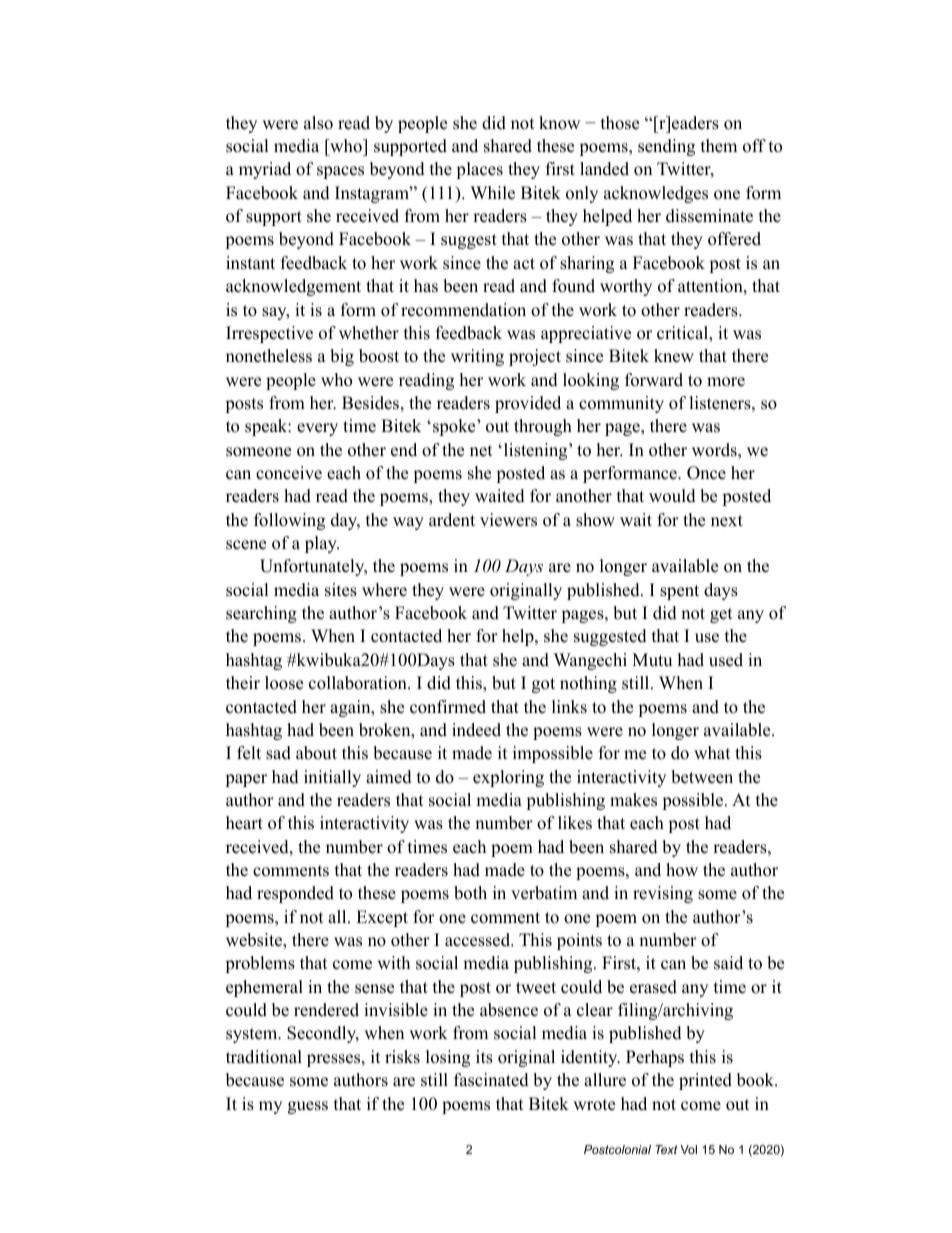  What do you see at coordinates (308, 1107) in the screenshot?
I see `guess` at bounding box center [308, 1107].
